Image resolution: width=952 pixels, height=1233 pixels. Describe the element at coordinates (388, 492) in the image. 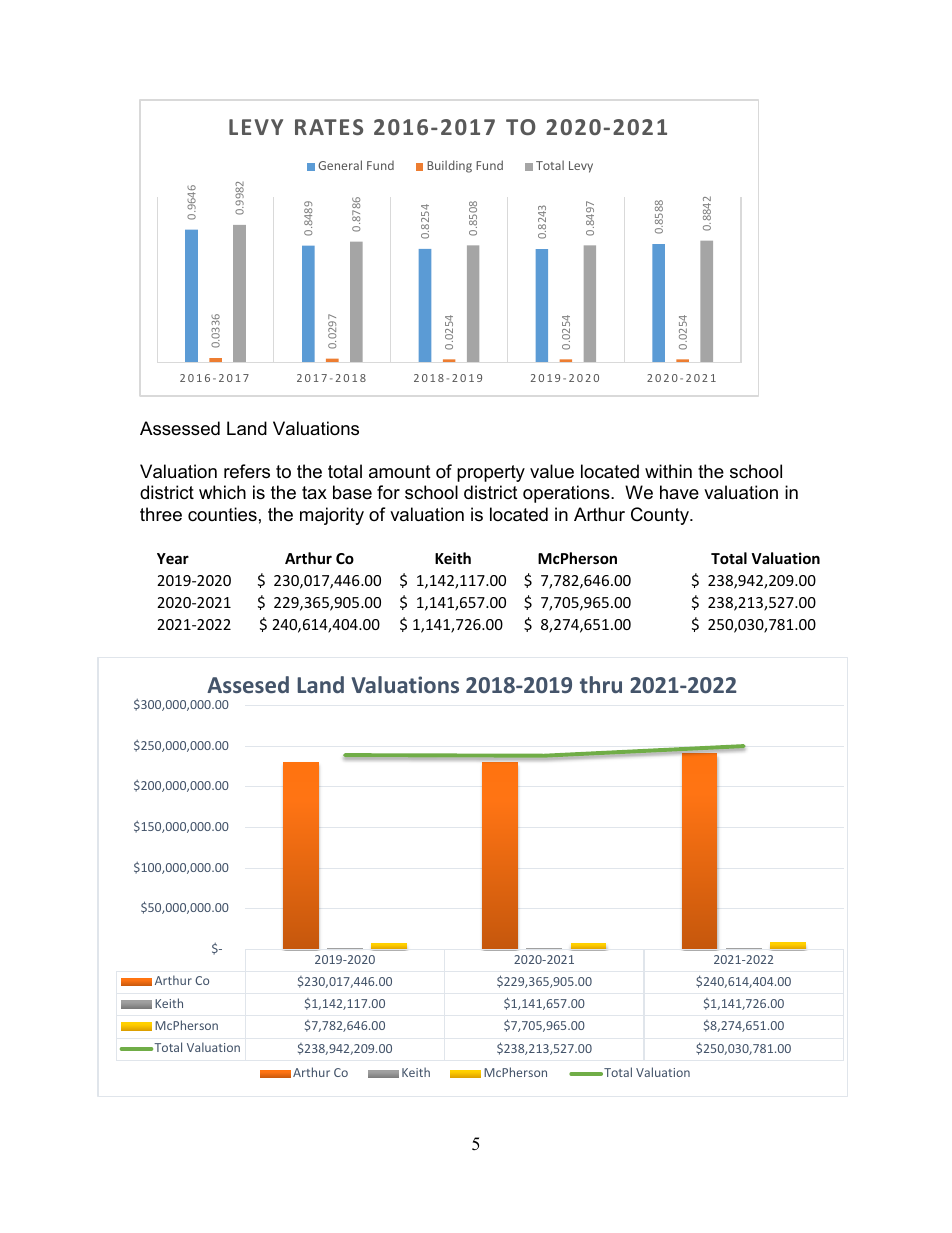

I see `for` at that location.
